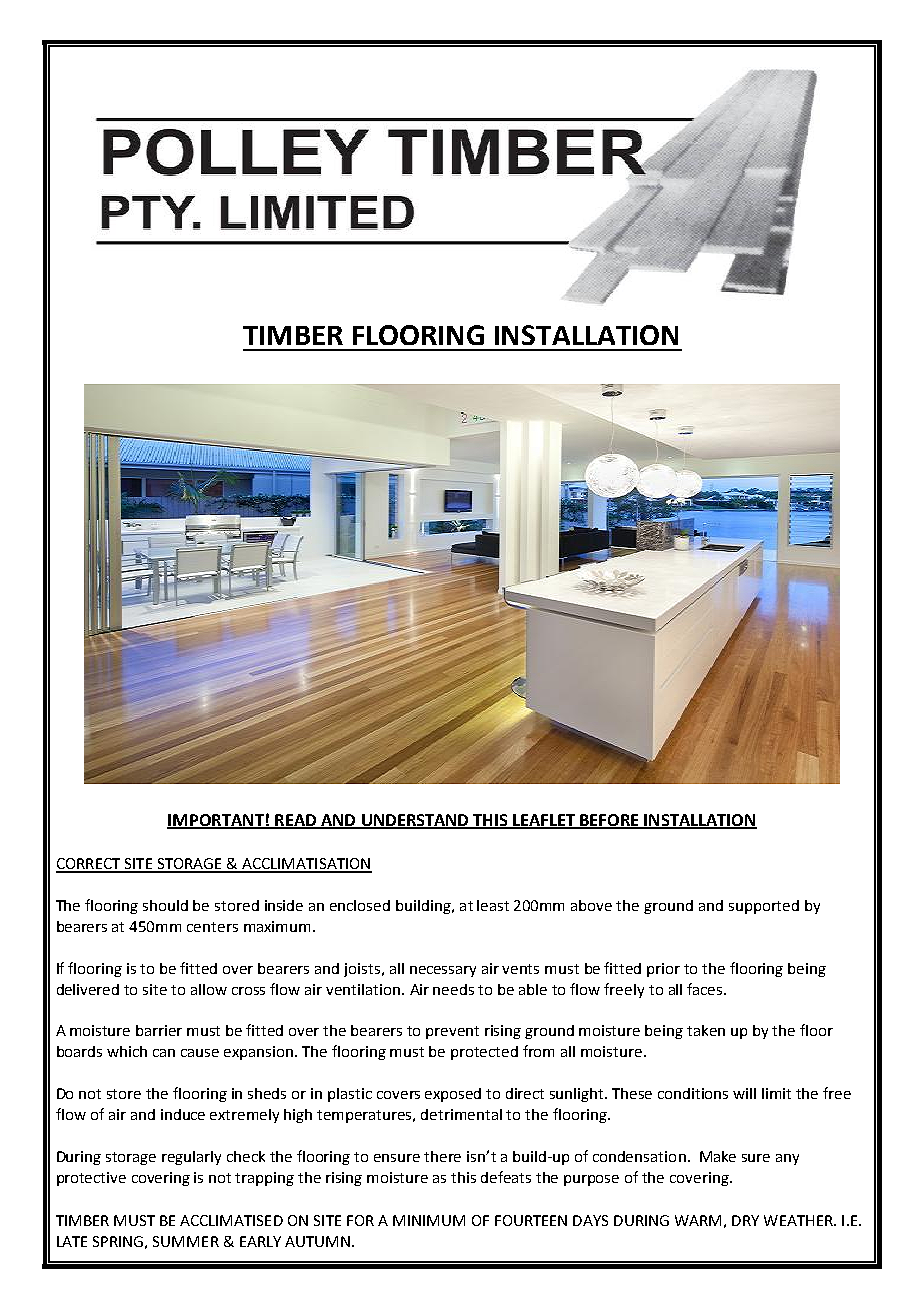 This document has height=1308, width=924. I want to click on SUMMER, so click(186, 1241).
